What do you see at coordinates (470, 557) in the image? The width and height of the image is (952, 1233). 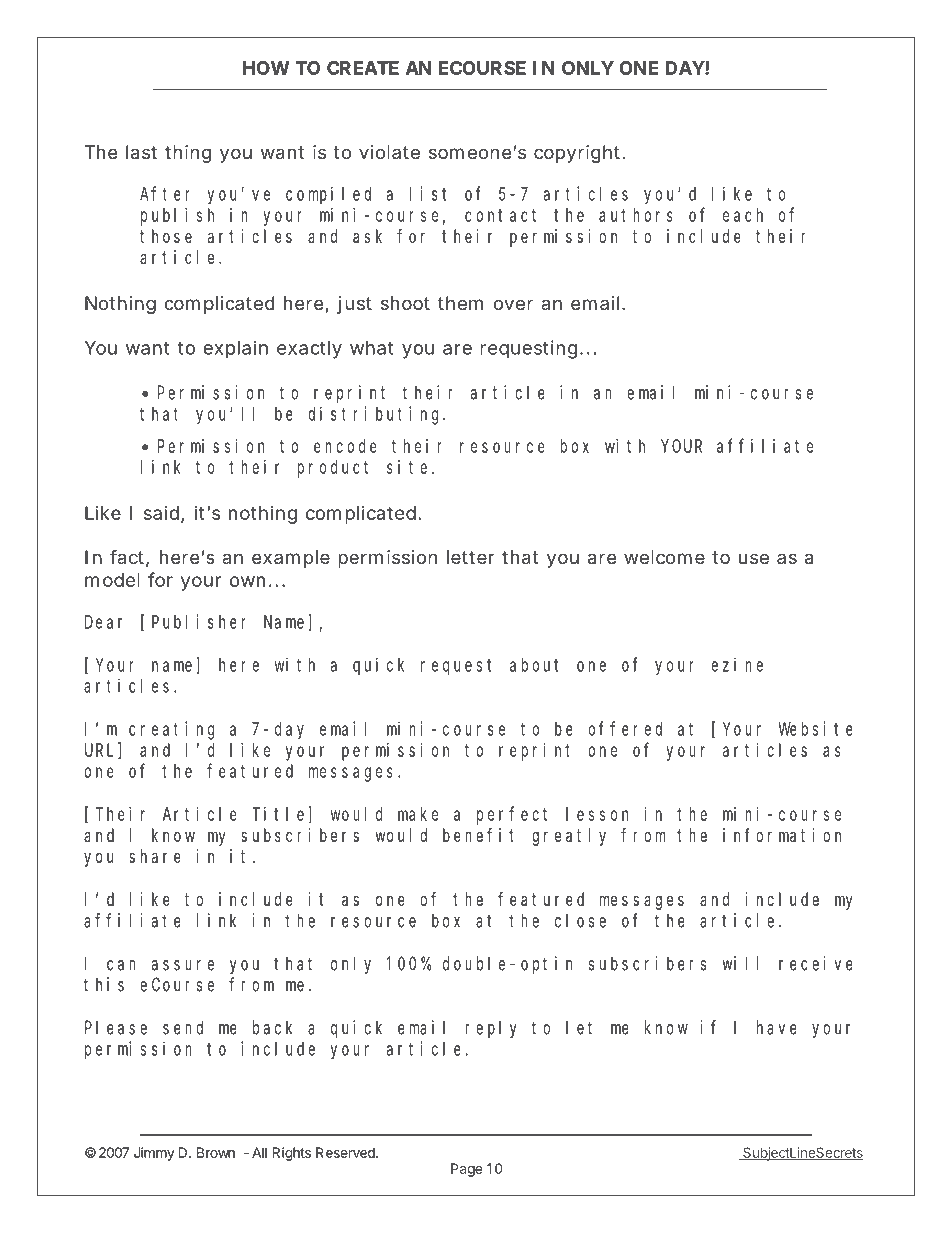 I see `letter` at bounding box center [470, 557].
